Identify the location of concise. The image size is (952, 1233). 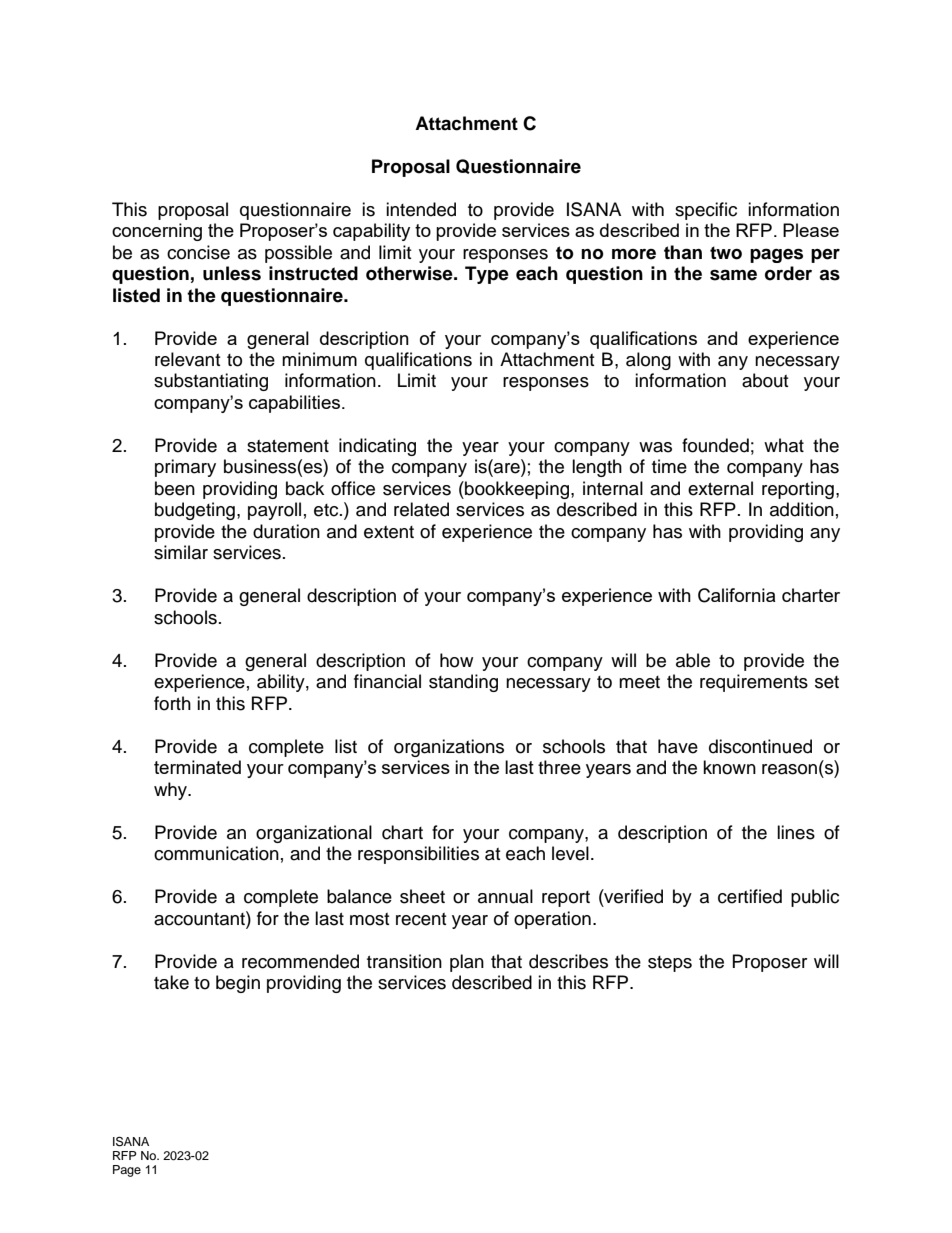
(198, 252).
